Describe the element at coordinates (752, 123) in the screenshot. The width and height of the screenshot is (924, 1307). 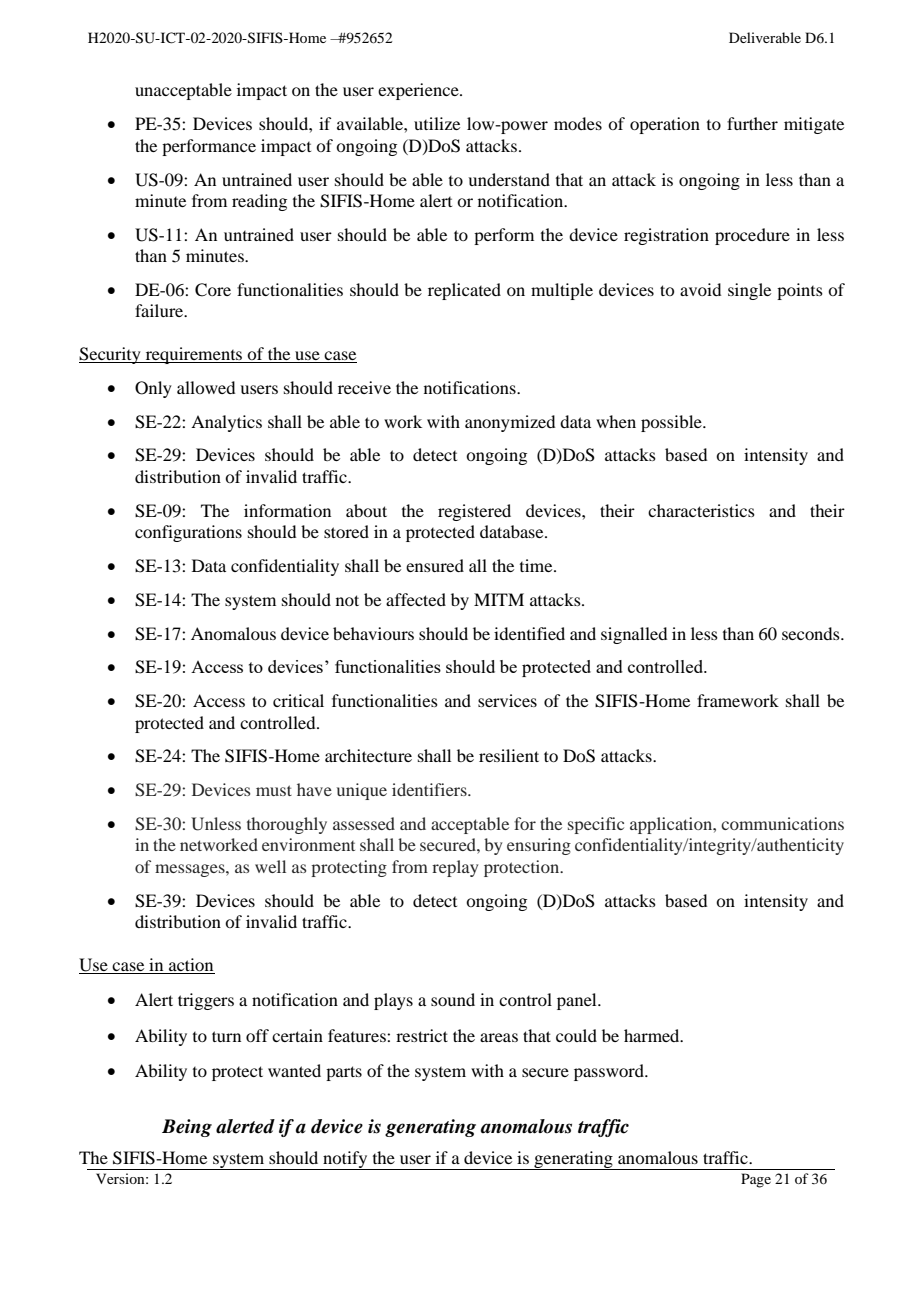
I see `further` at that location.
